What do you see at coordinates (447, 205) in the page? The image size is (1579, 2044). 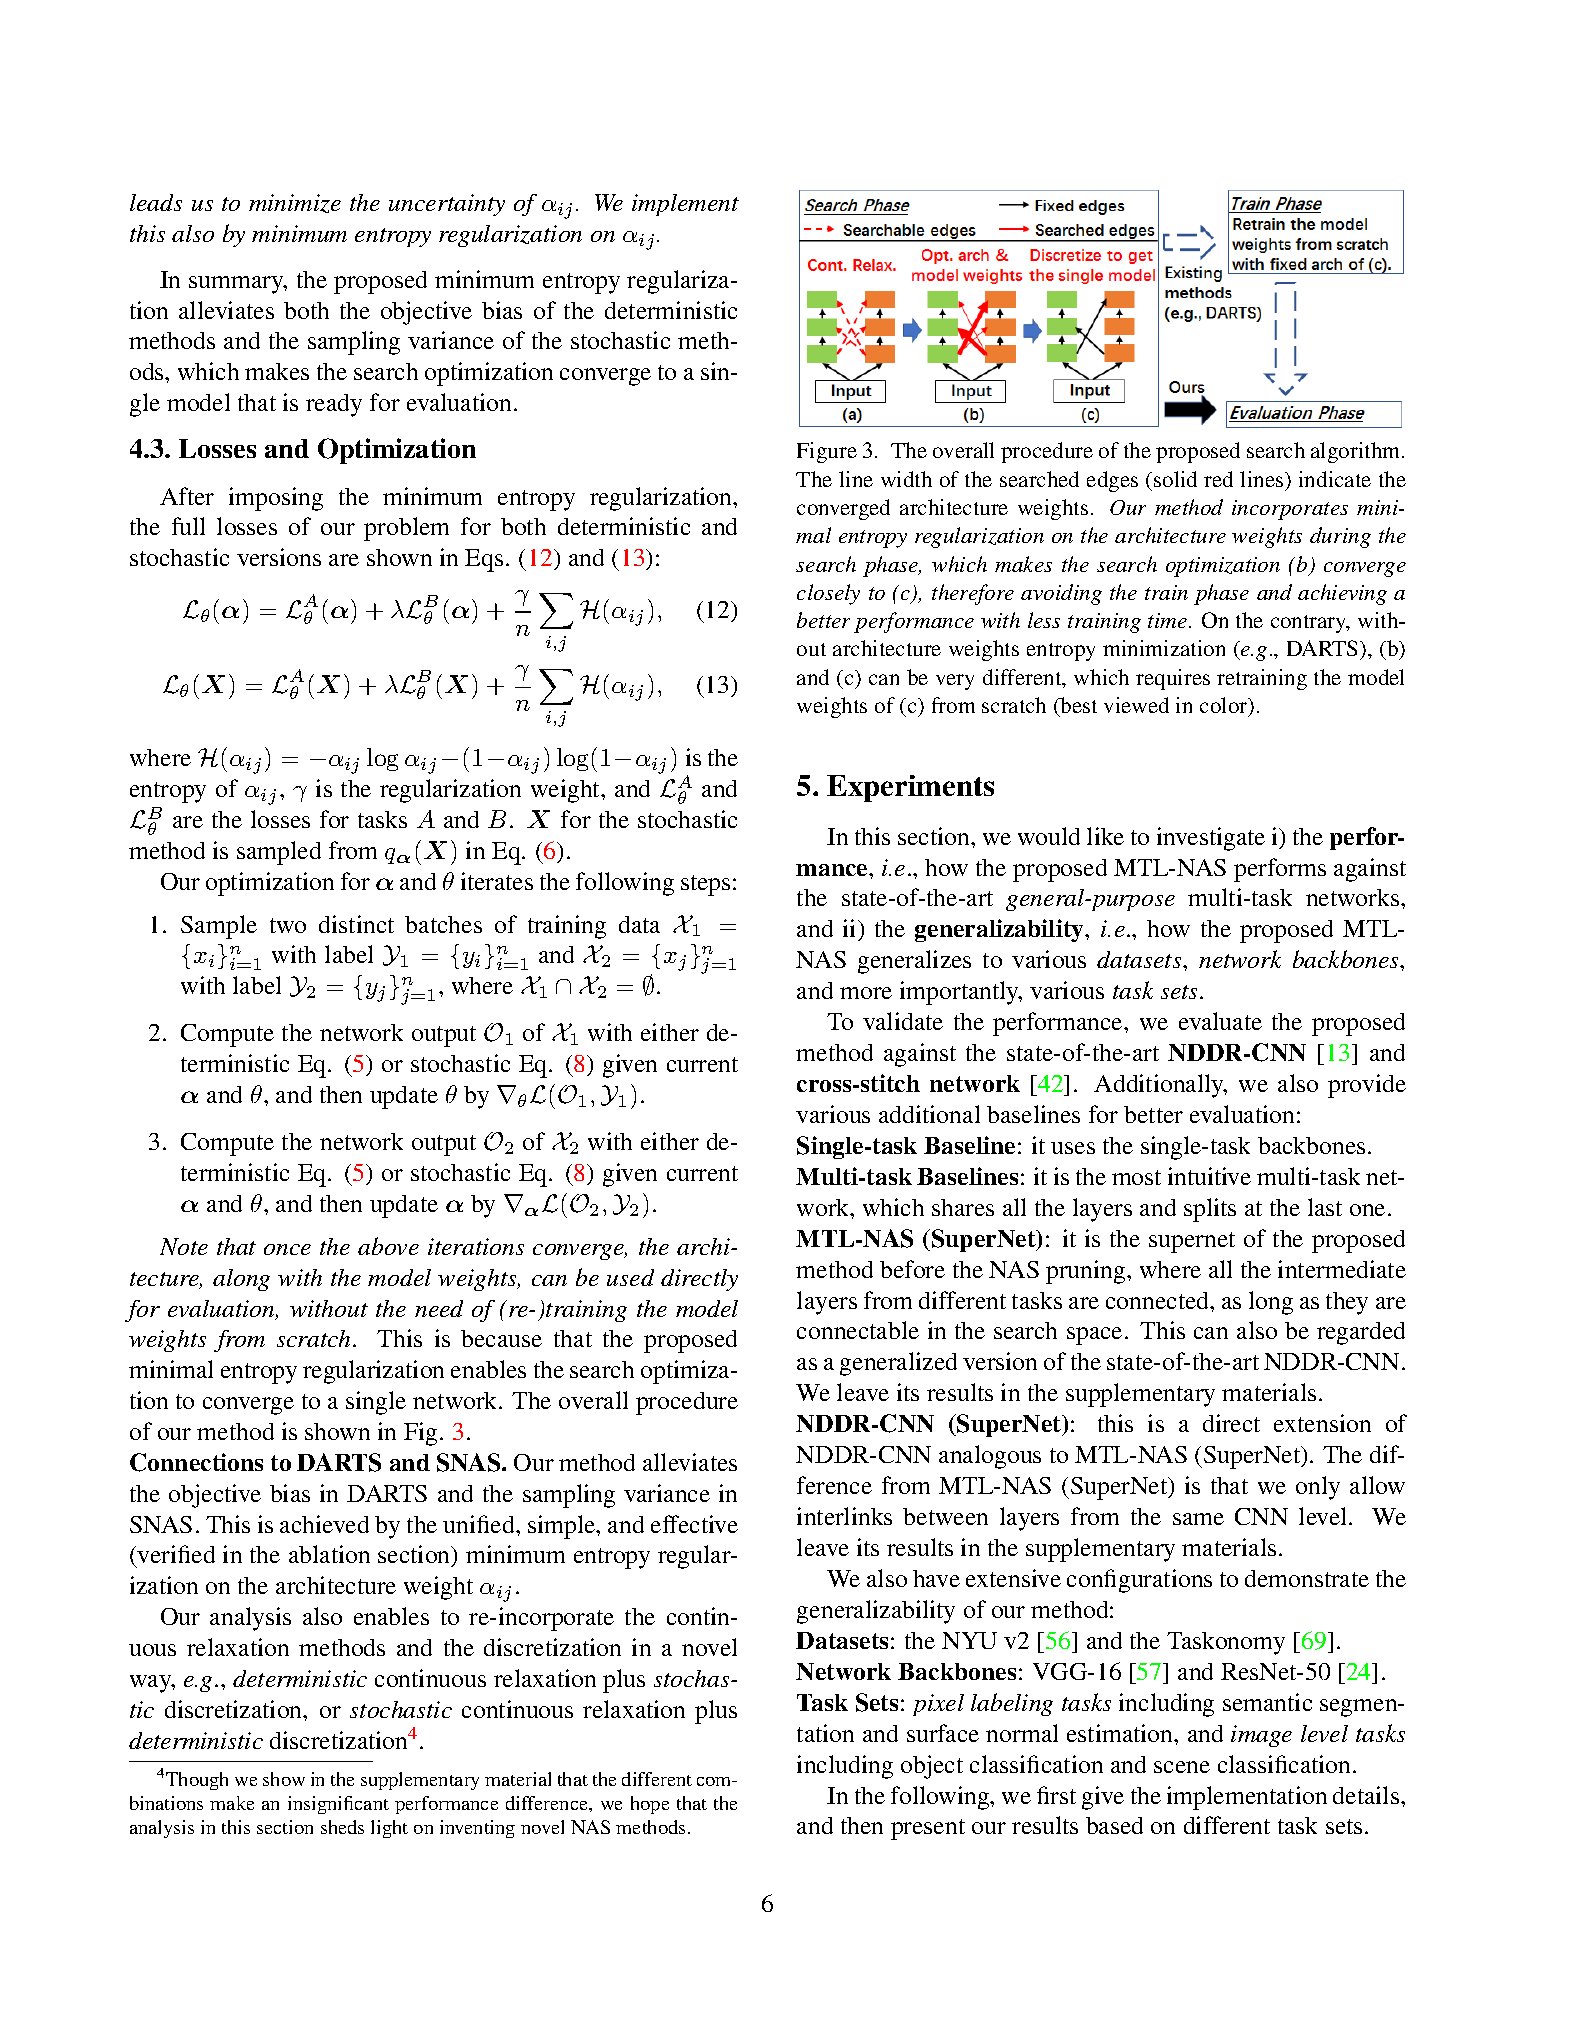 I see `uncertainty` at bounding box center [447, 205].
